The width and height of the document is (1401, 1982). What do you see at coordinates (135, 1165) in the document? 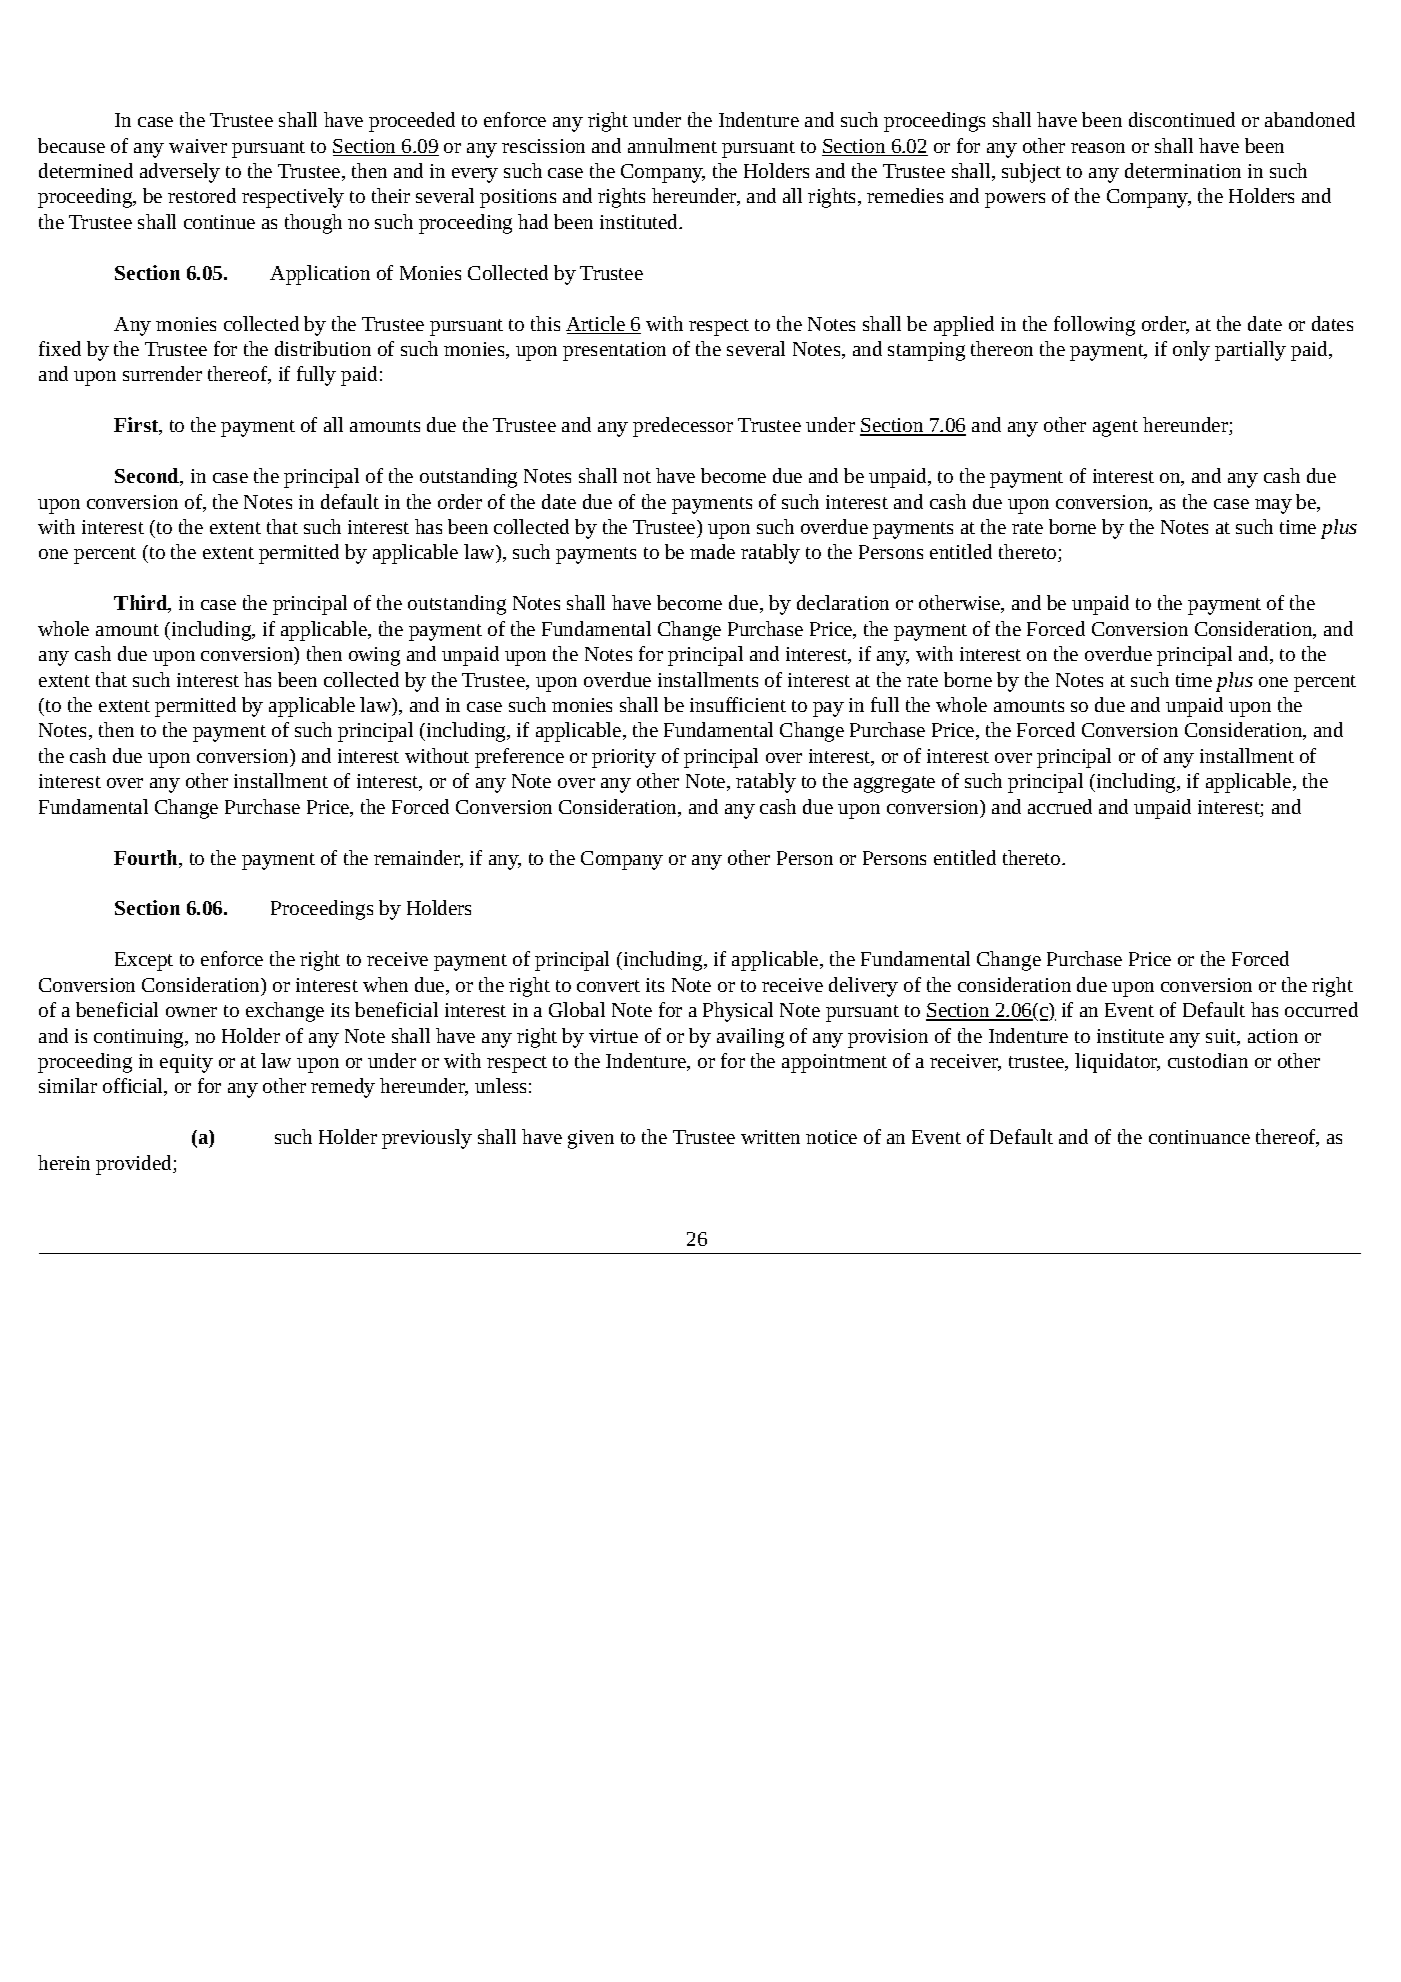
I see `provided` at bounding box center [135, 1165].
